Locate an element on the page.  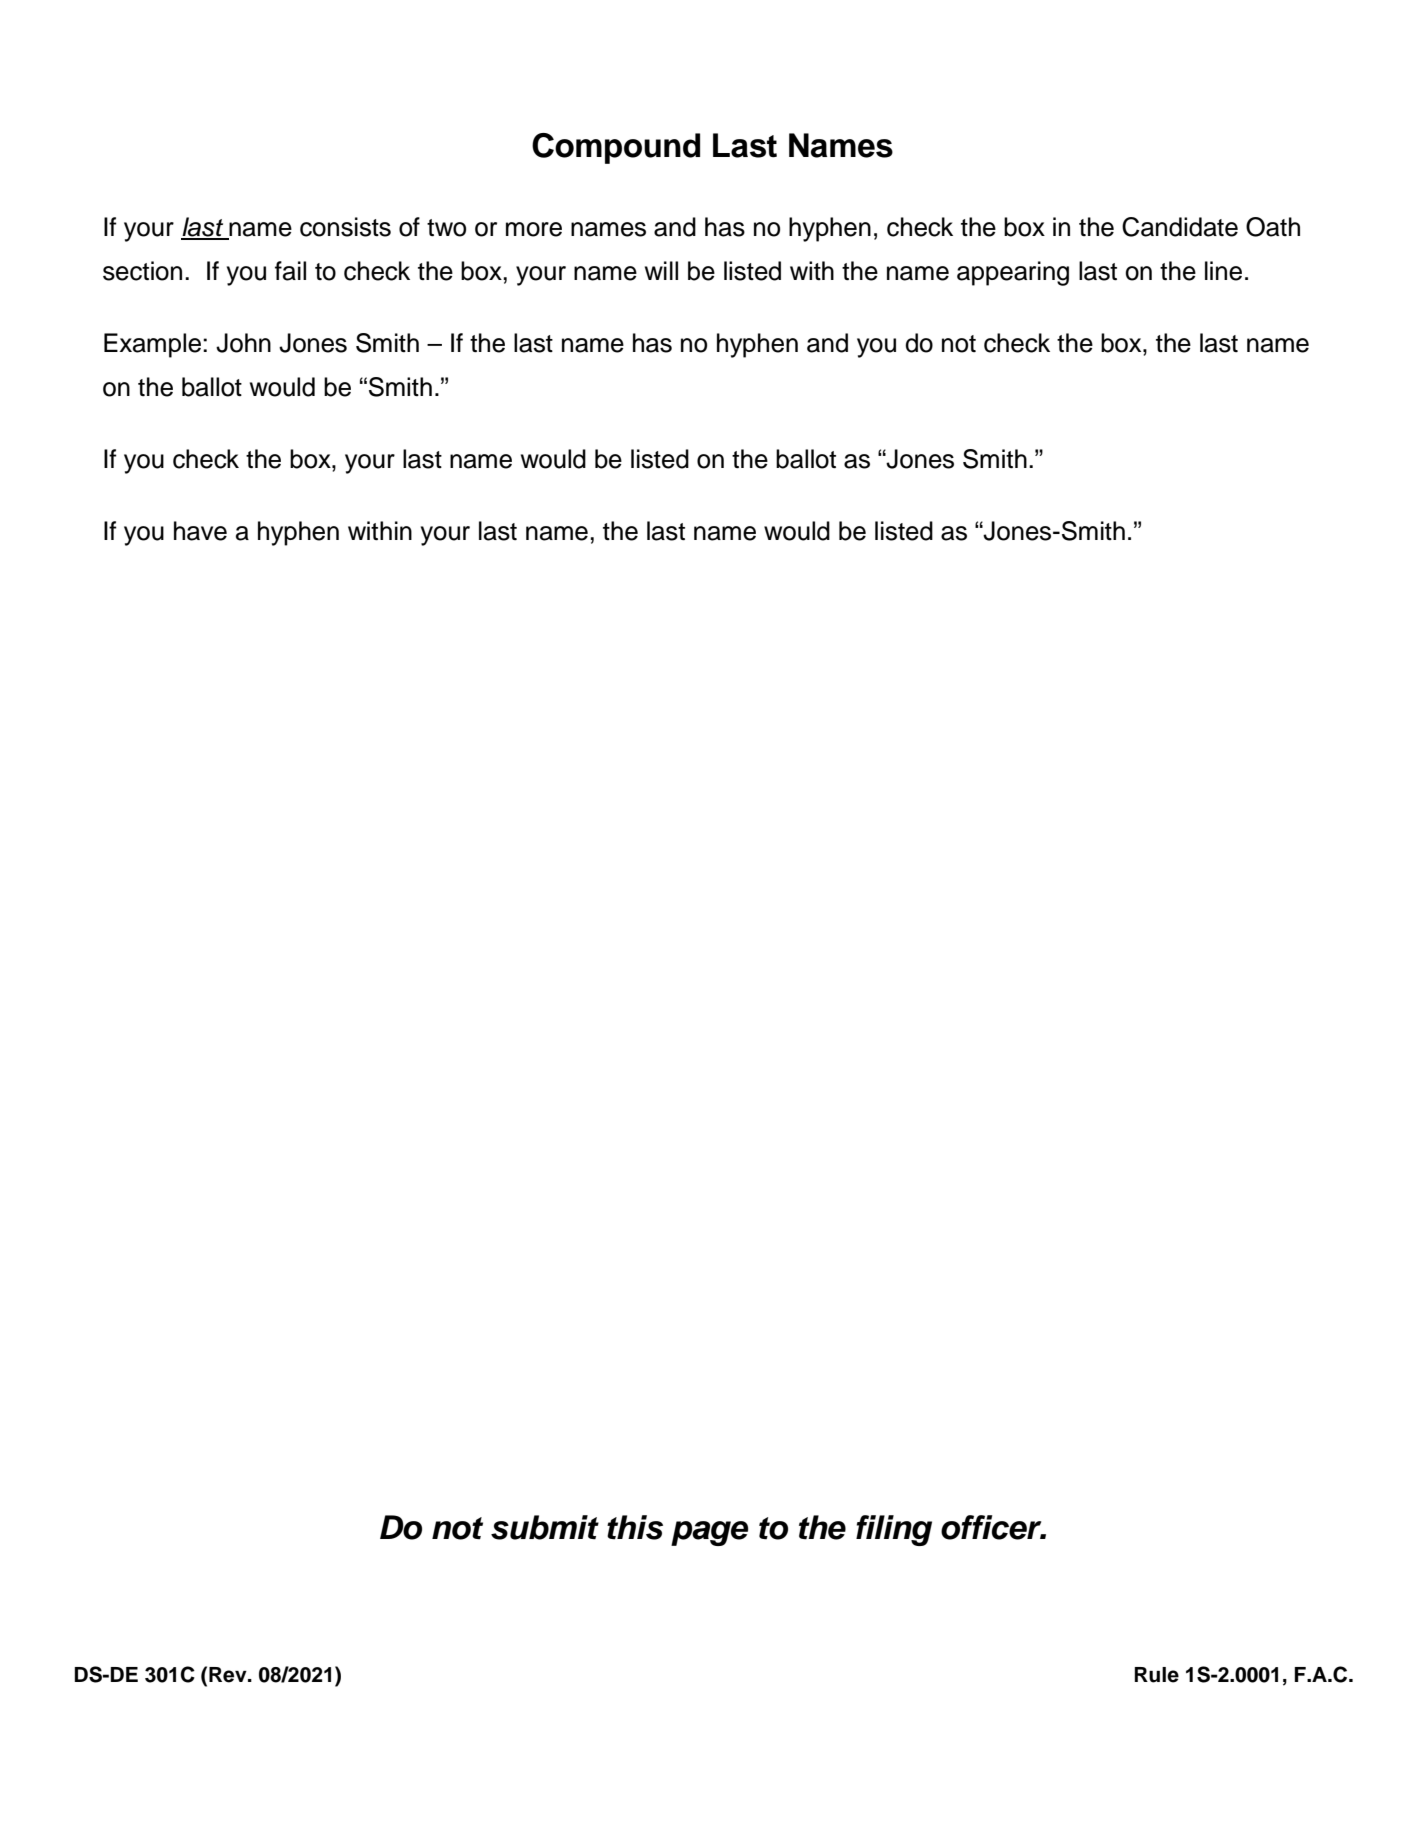
consists is located at coordinates (345, 227).
